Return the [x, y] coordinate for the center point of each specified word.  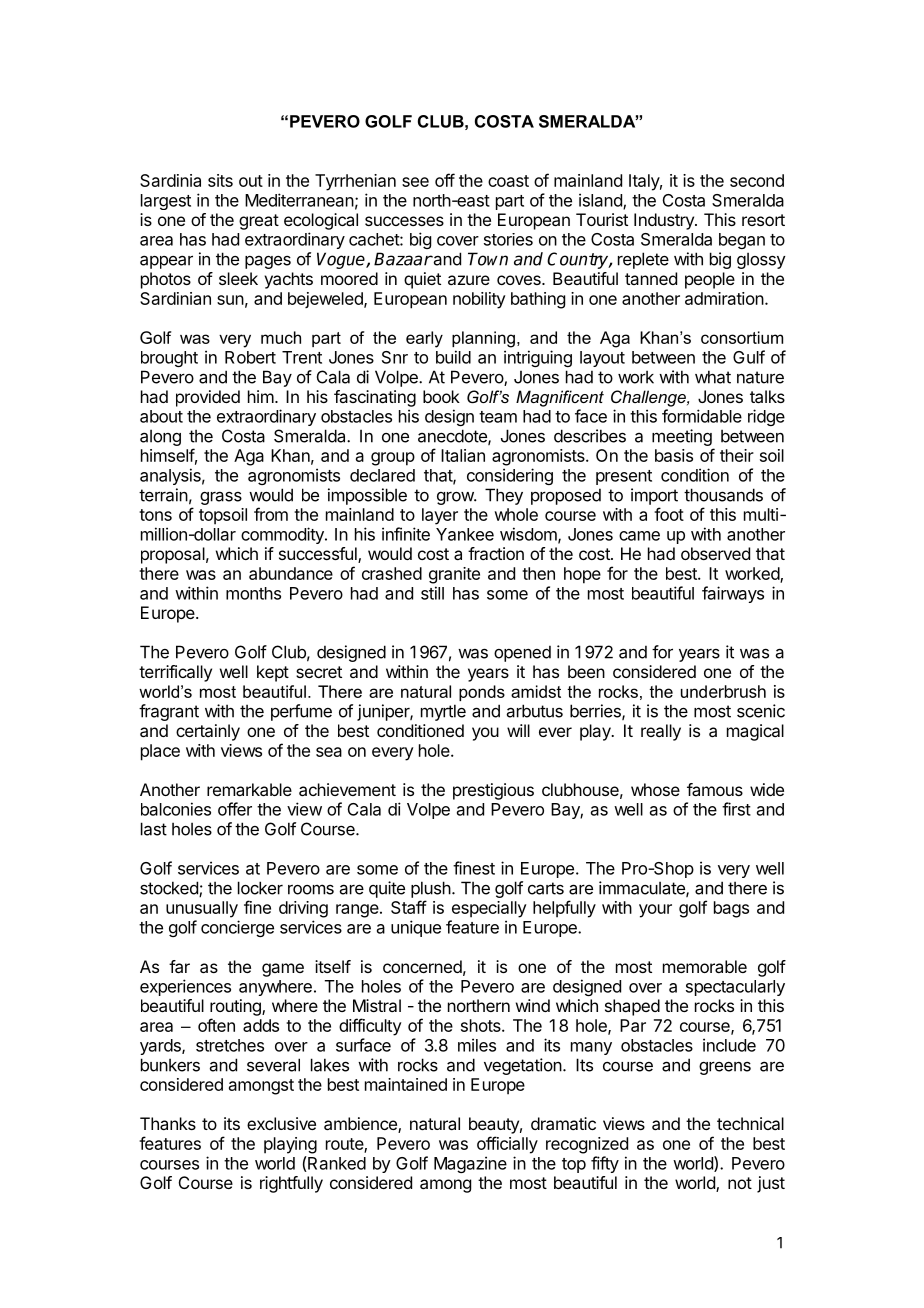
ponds [482, 693]
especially [489, 909]
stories [508, 239]
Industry [665, 221]
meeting [683, 439]
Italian [463, 455]
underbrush [723, 691]
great [259, 222]
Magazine [470, 1164]
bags [731, 909]
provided [208, 398]
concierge [237, 928]
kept [273, 673]
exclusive [281, 1123]
